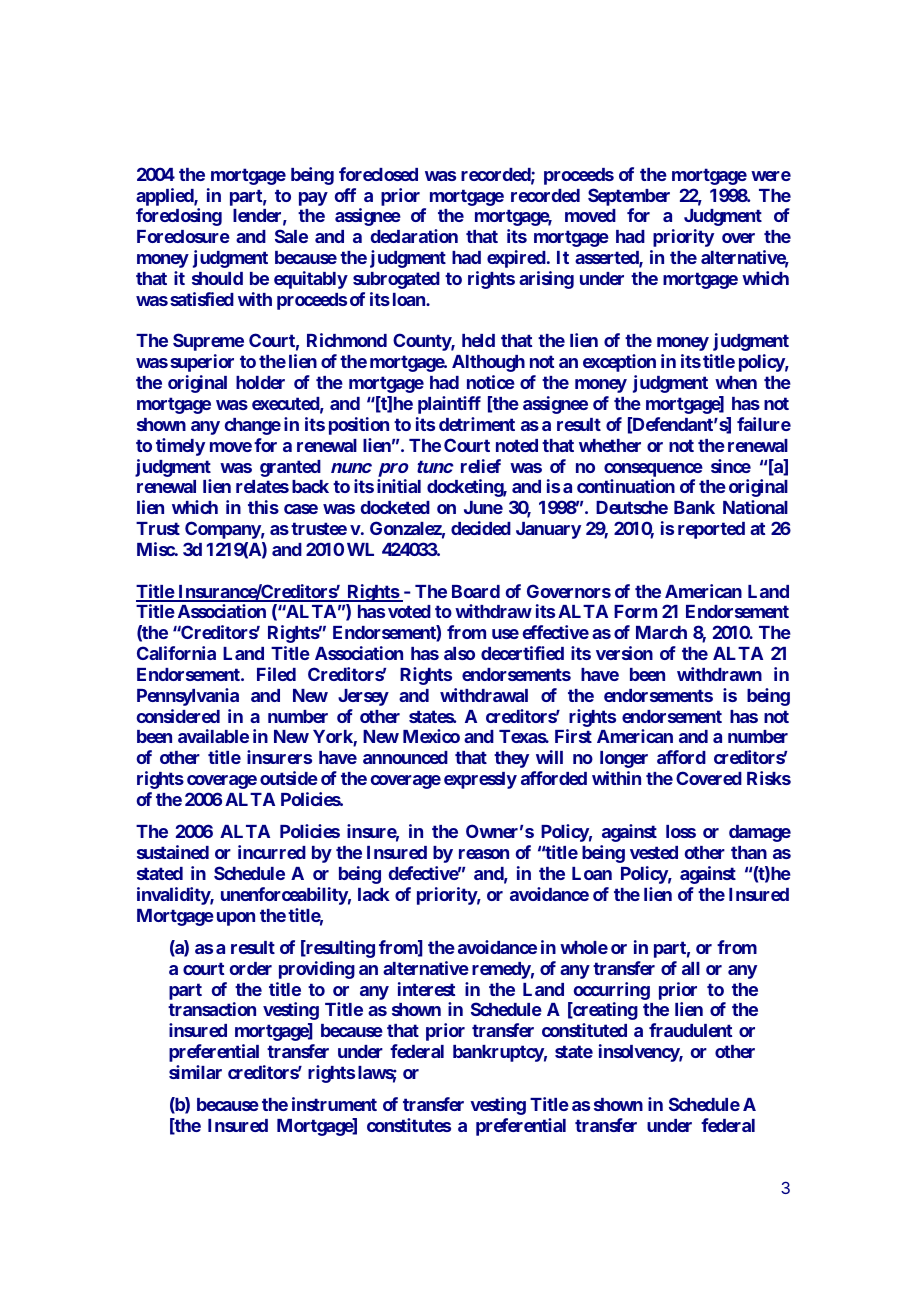  I want to click on expressly, so click(480, 780).
